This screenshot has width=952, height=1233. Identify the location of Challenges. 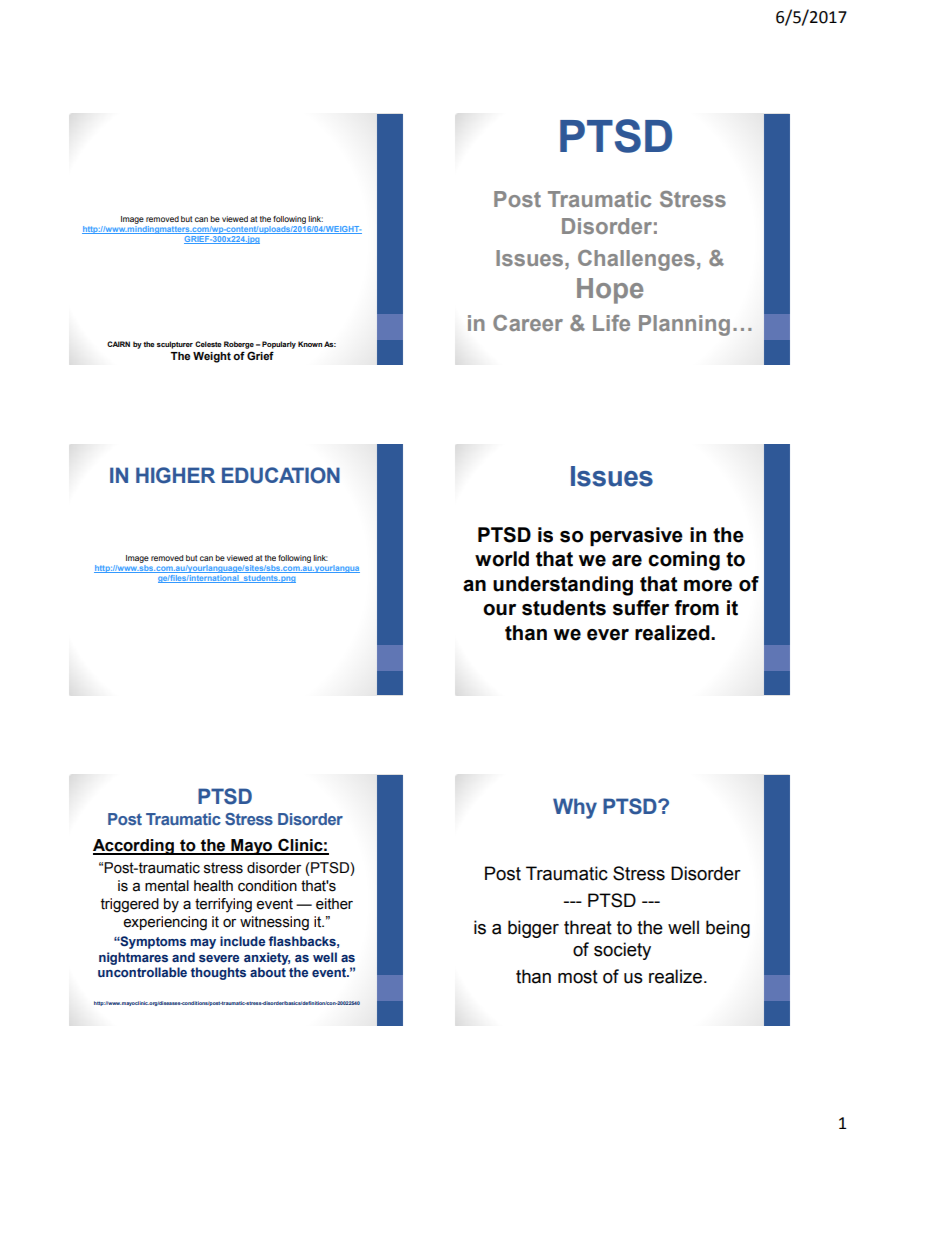
(636, 260).
